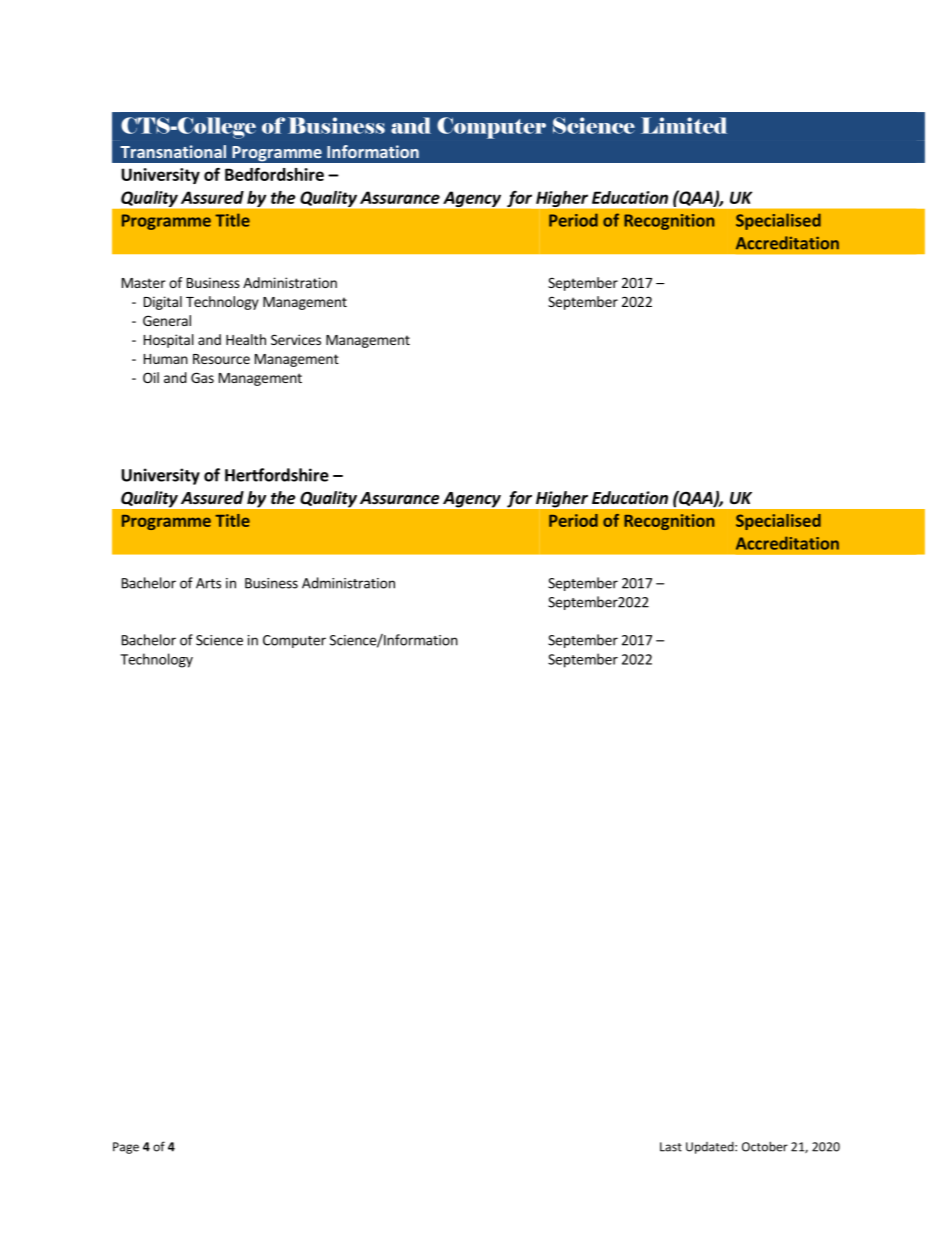  Describe the element at coordinates (208, 583) in the screenshot. I see `Arts` at that location.
